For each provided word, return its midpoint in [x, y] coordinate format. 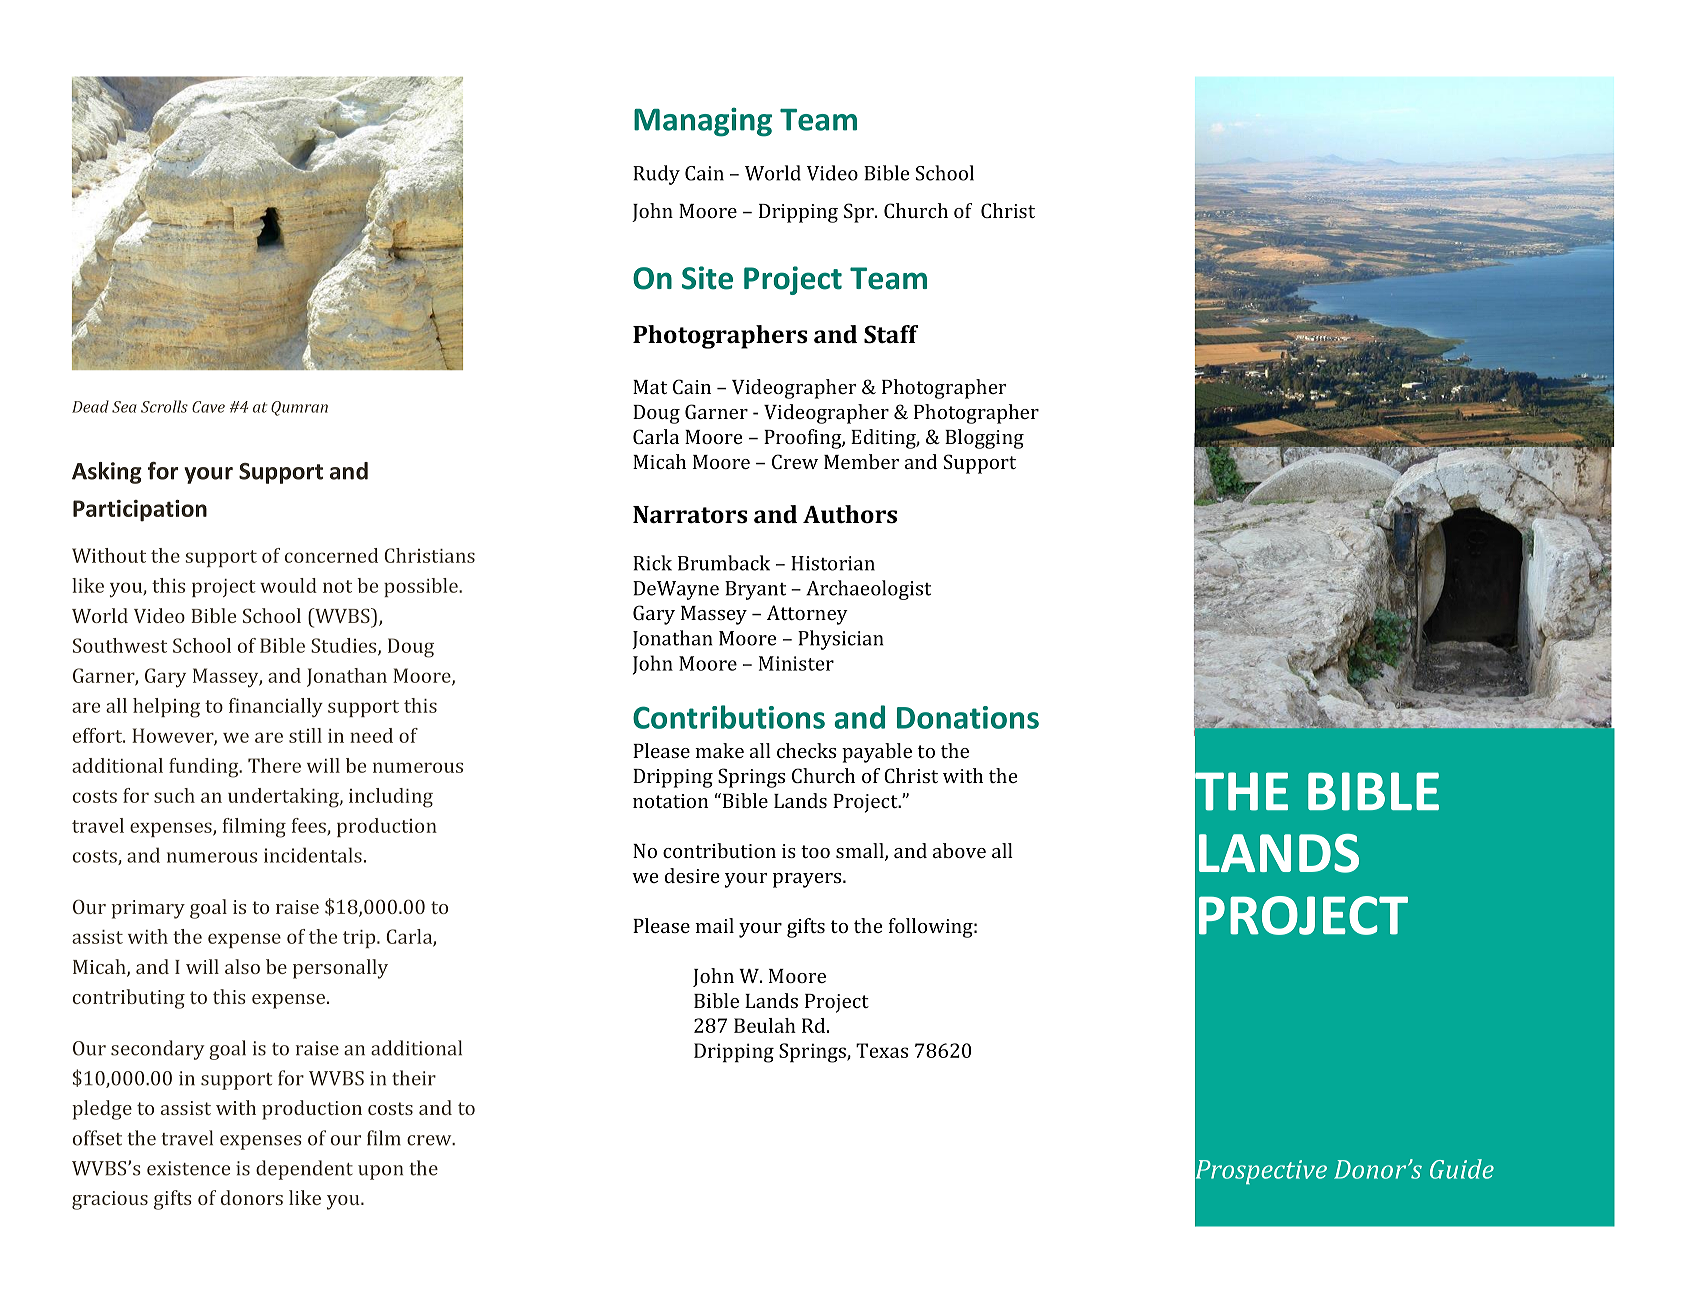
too [815, 851]
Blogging [984, 439]
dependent [304, 1170]
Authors [850, 514]
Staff [891, 334]
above [959, 850]
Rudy [656, 175]
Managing [703, 122]
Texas [882, 1050]
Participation [140, 511]
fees [310, 826]
